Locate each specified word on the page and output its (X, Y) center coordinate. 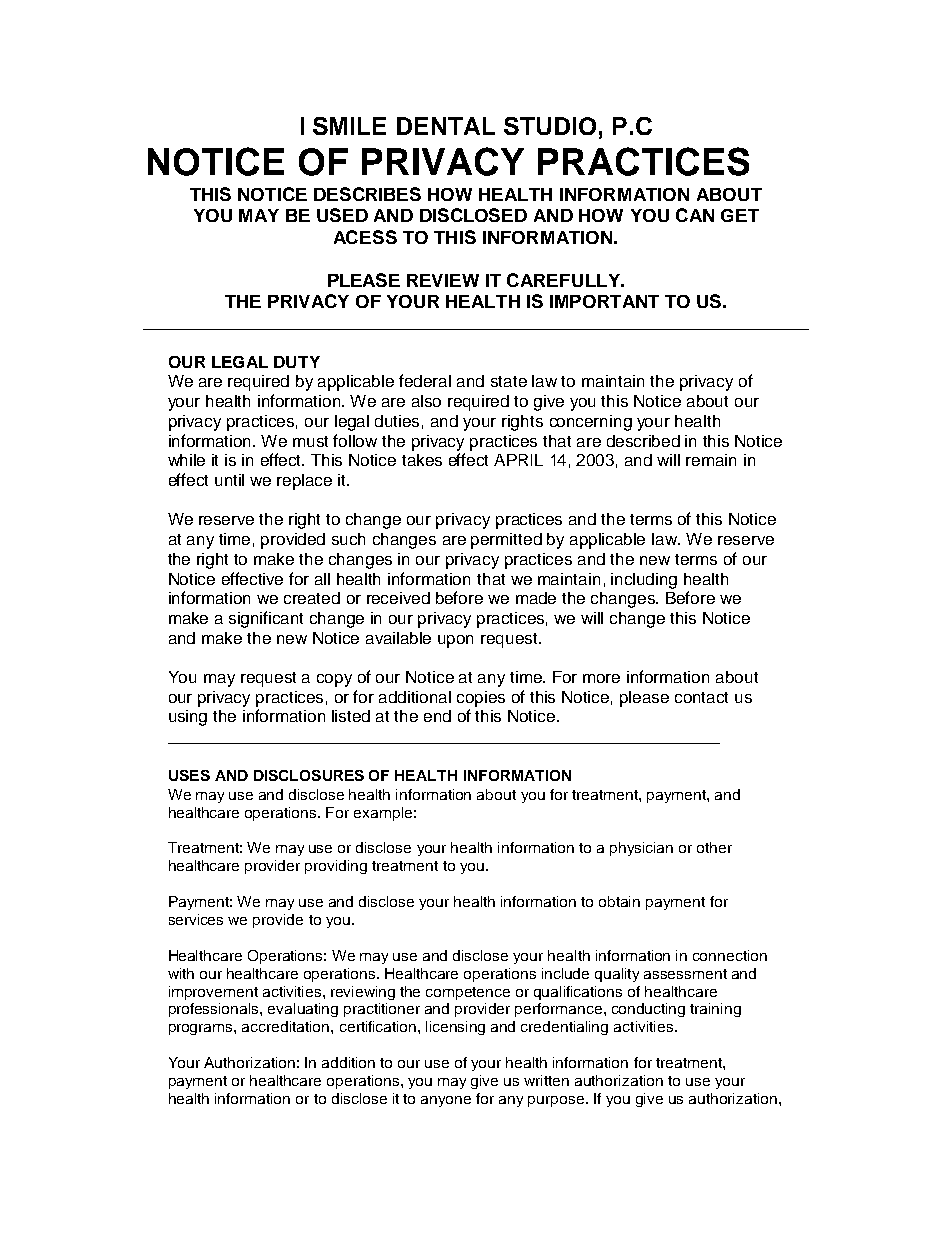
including (644, 581)
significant (266, 619)
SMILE (349, 126)
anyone (446, 1101)
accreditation (287, 1026)
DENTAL (446, 126)
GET (740, 215)
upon (455, 641)
